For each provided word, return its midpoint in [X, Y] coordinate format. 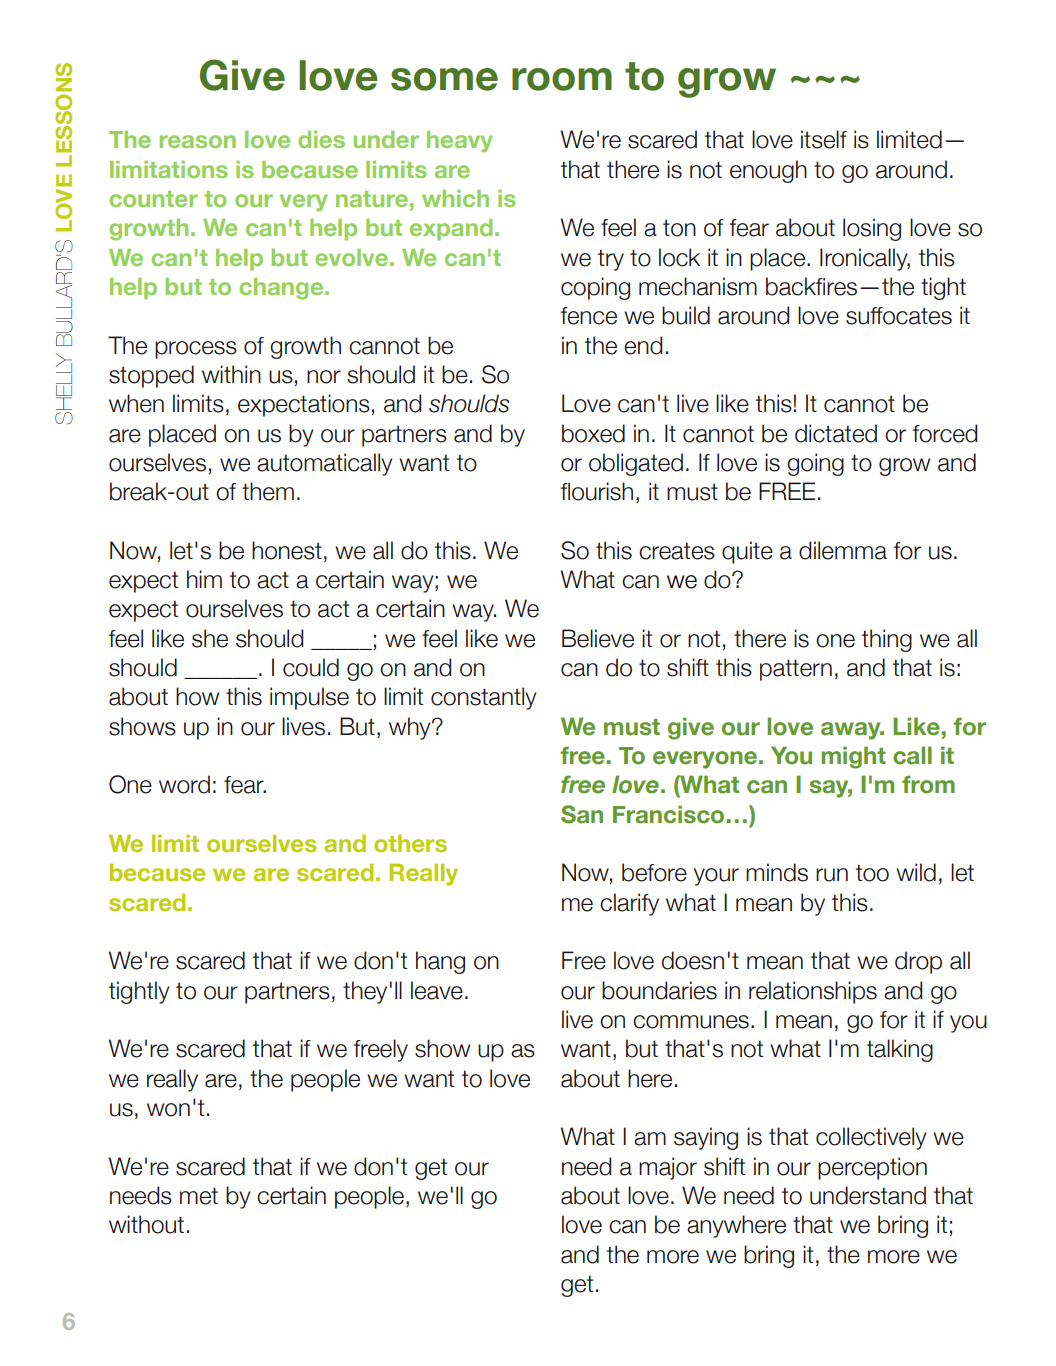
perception [872, 1168]
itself [824, 139]
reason [198, 141]
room [562, 79]
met [199, 1196]
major [668, 1168]
